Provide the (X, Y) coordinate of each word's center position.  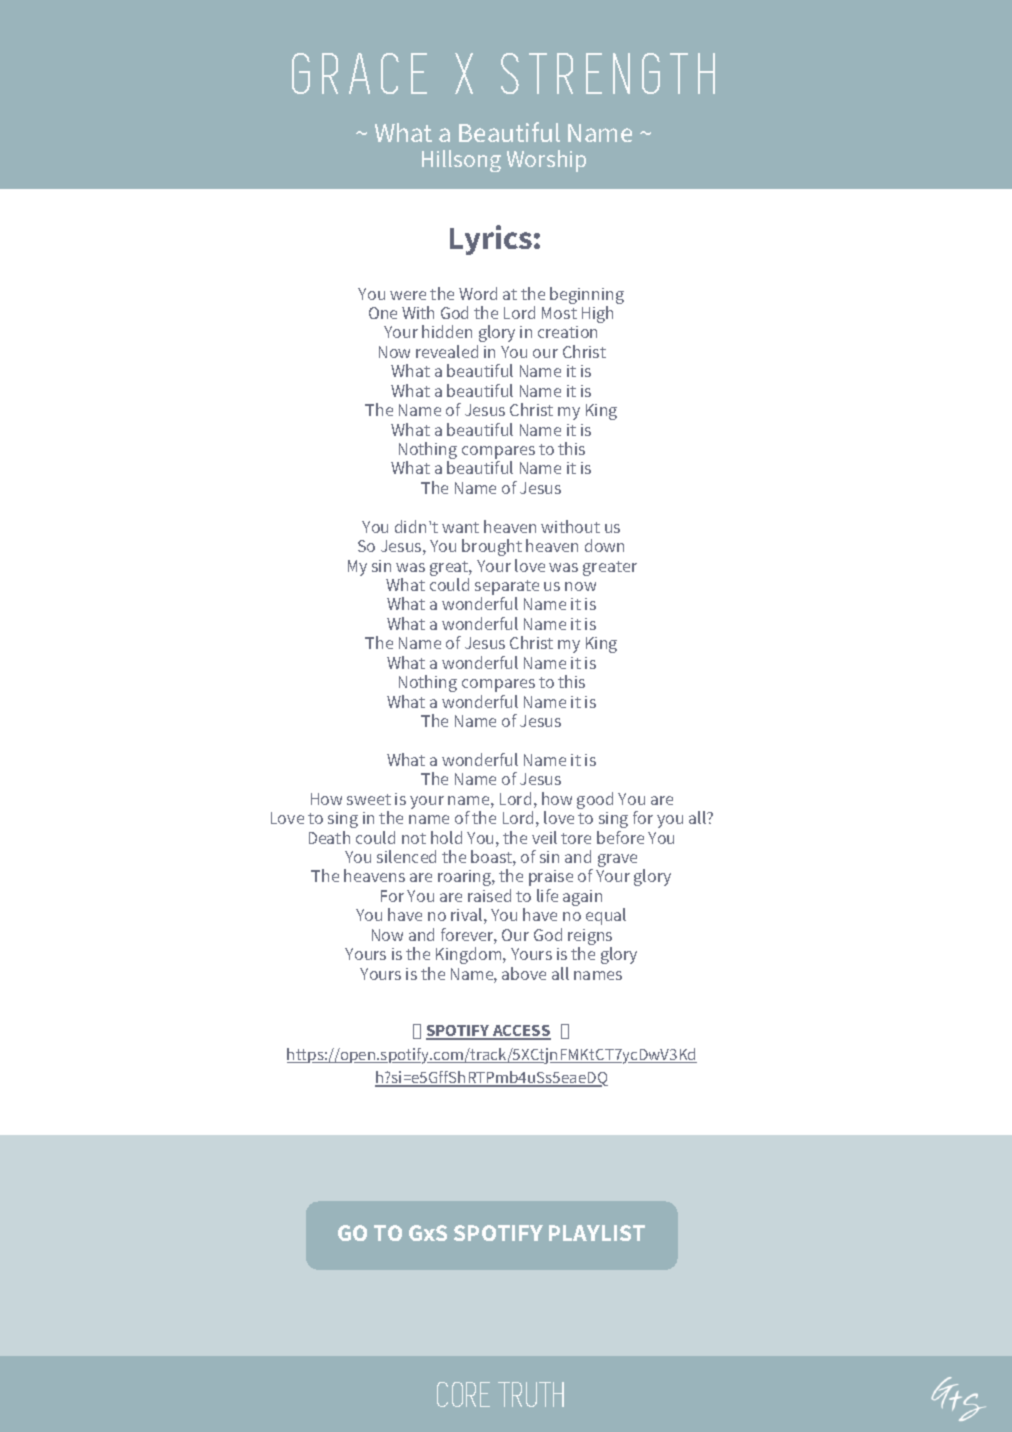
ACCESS (521, 1032)
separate (507, 589)
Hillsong (461, 161)
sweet (369, 799)
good (595, 800)
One (383, 313)
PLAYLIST (597, 1233)
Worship (546, 161)
